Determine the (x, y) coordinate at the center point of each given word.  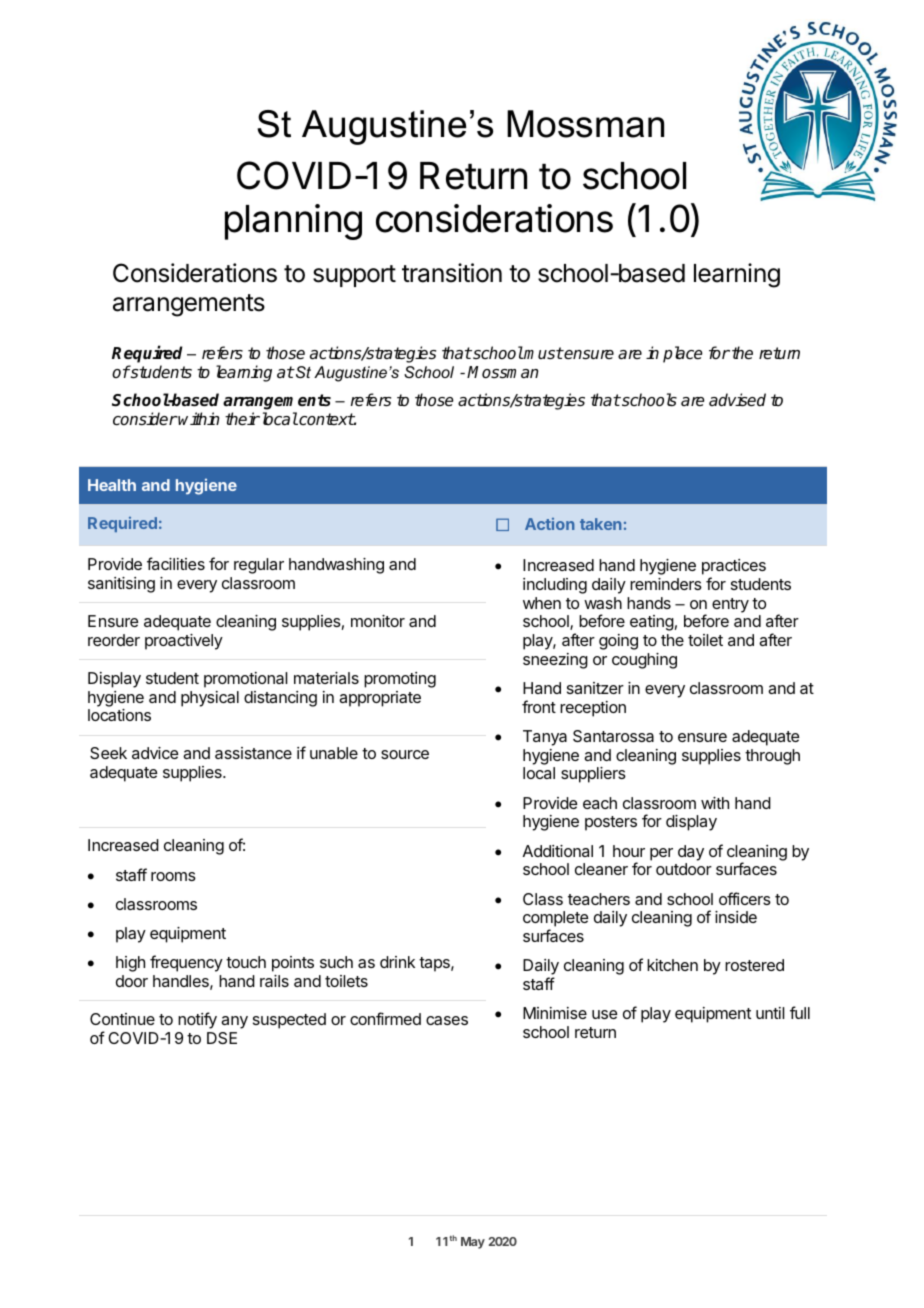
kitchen (672, 965)
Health (112, 485)
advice (155, 753)
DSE (222, 1038)
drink (397, 962)
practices (734, 567)
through (772, 757)
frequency (186, 963)
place (683, 354)
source (405, 754)
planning (293, 222)
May (473, 1243)
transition (452, 273)
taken (600, 524)
